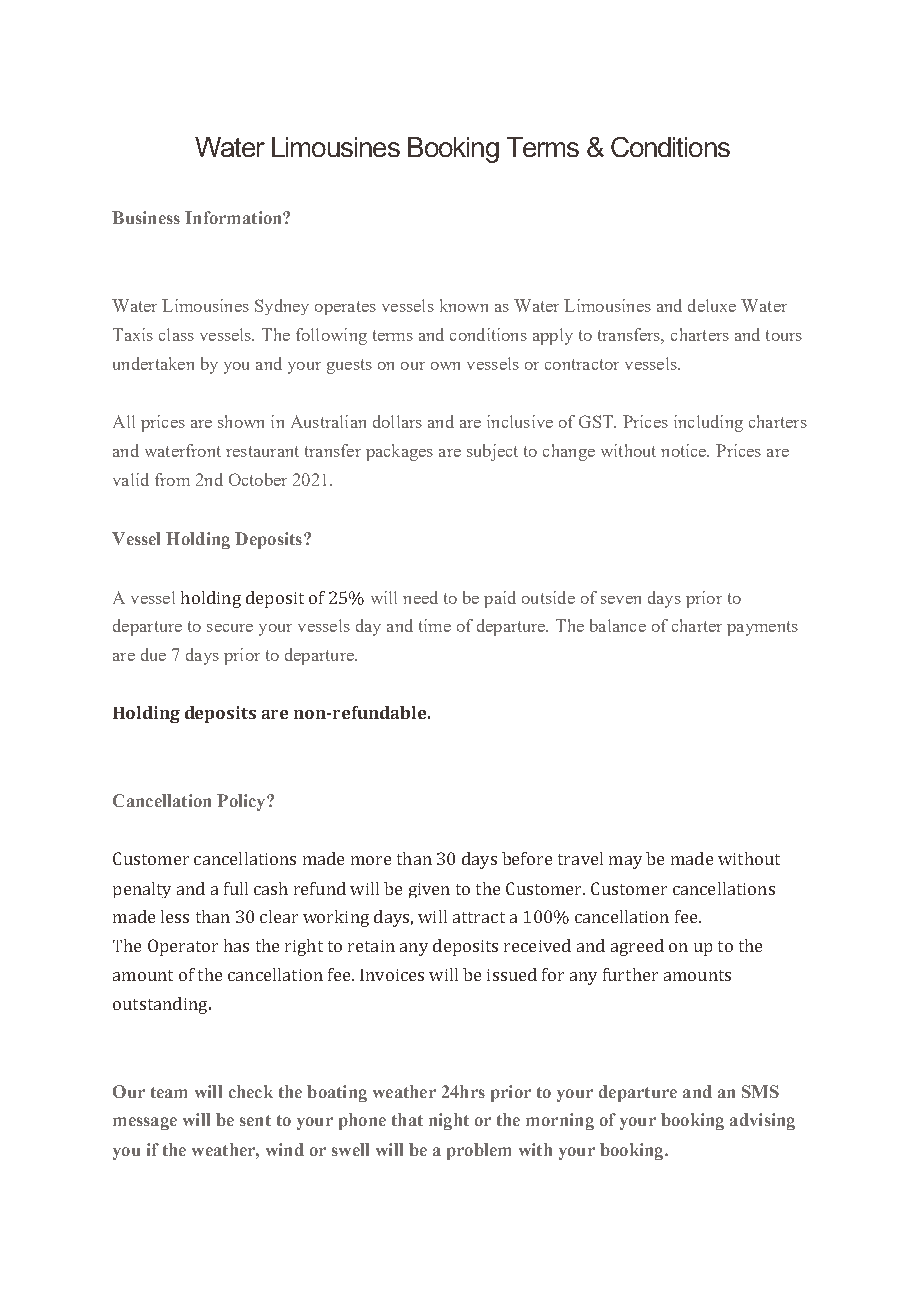 Image resolution: width=924 pixels, height=1308 pixels. Describe the element at coordinates (255, 1120) in the page. I see `sent` at that location.
